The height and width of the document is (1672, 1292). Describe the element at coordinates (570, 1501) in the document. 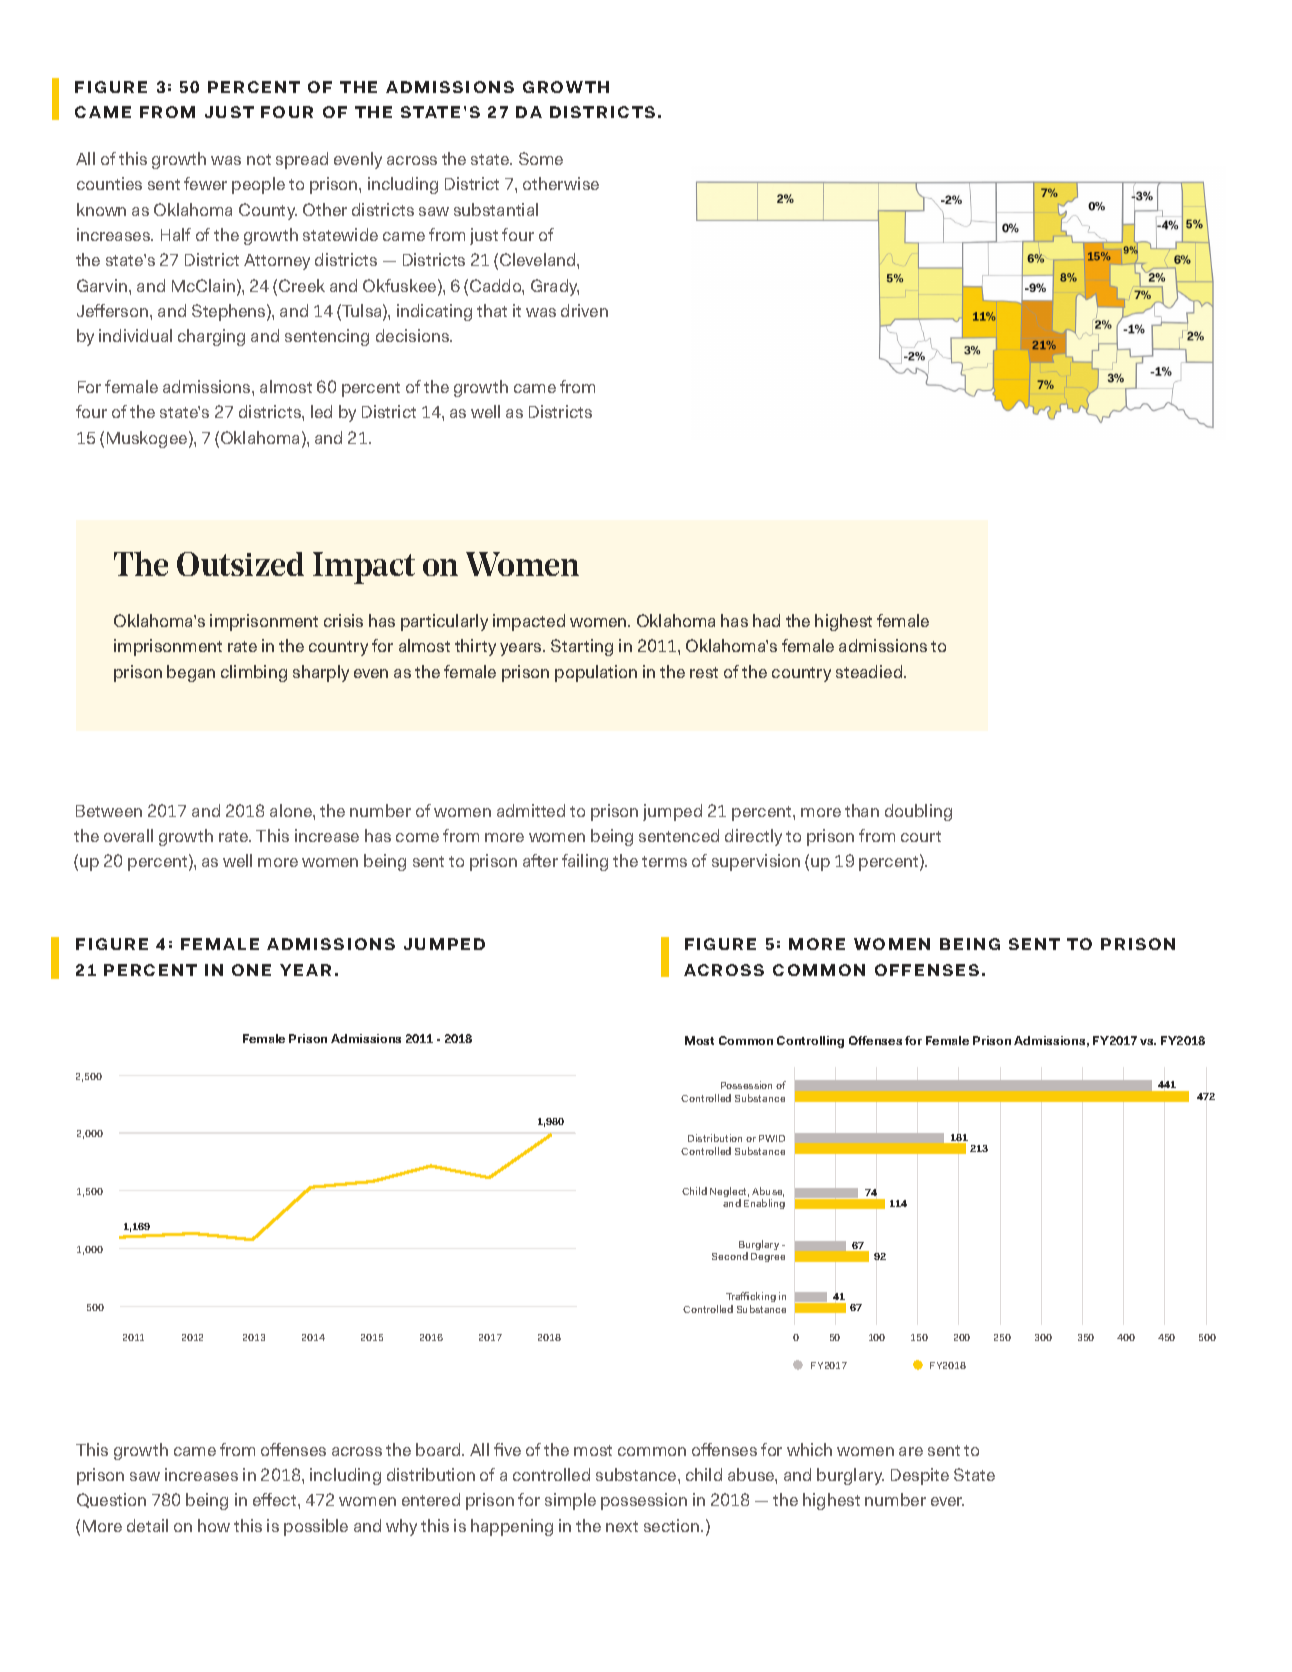

I see `simple` at that location.
